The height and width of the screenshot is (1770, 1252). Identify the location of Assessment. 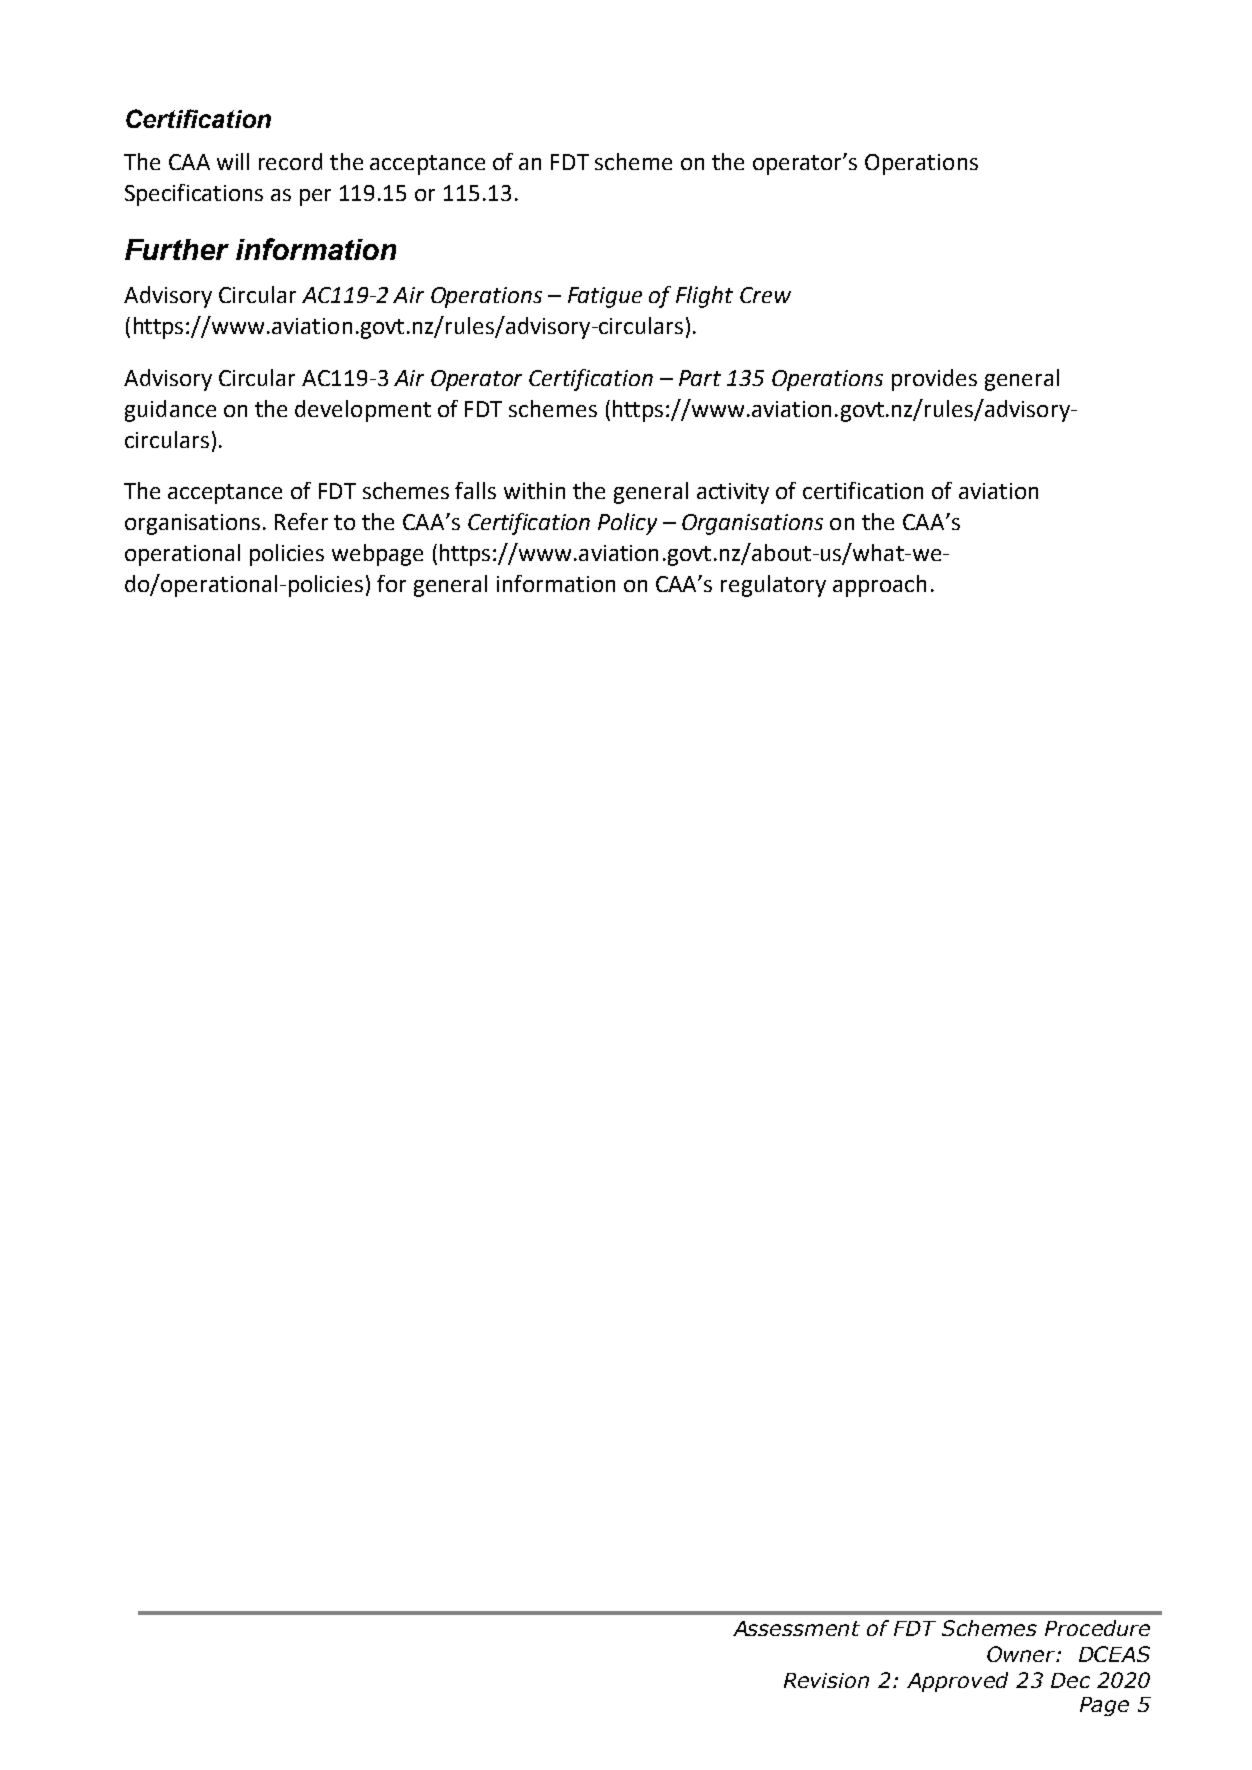
(796, 1628).
